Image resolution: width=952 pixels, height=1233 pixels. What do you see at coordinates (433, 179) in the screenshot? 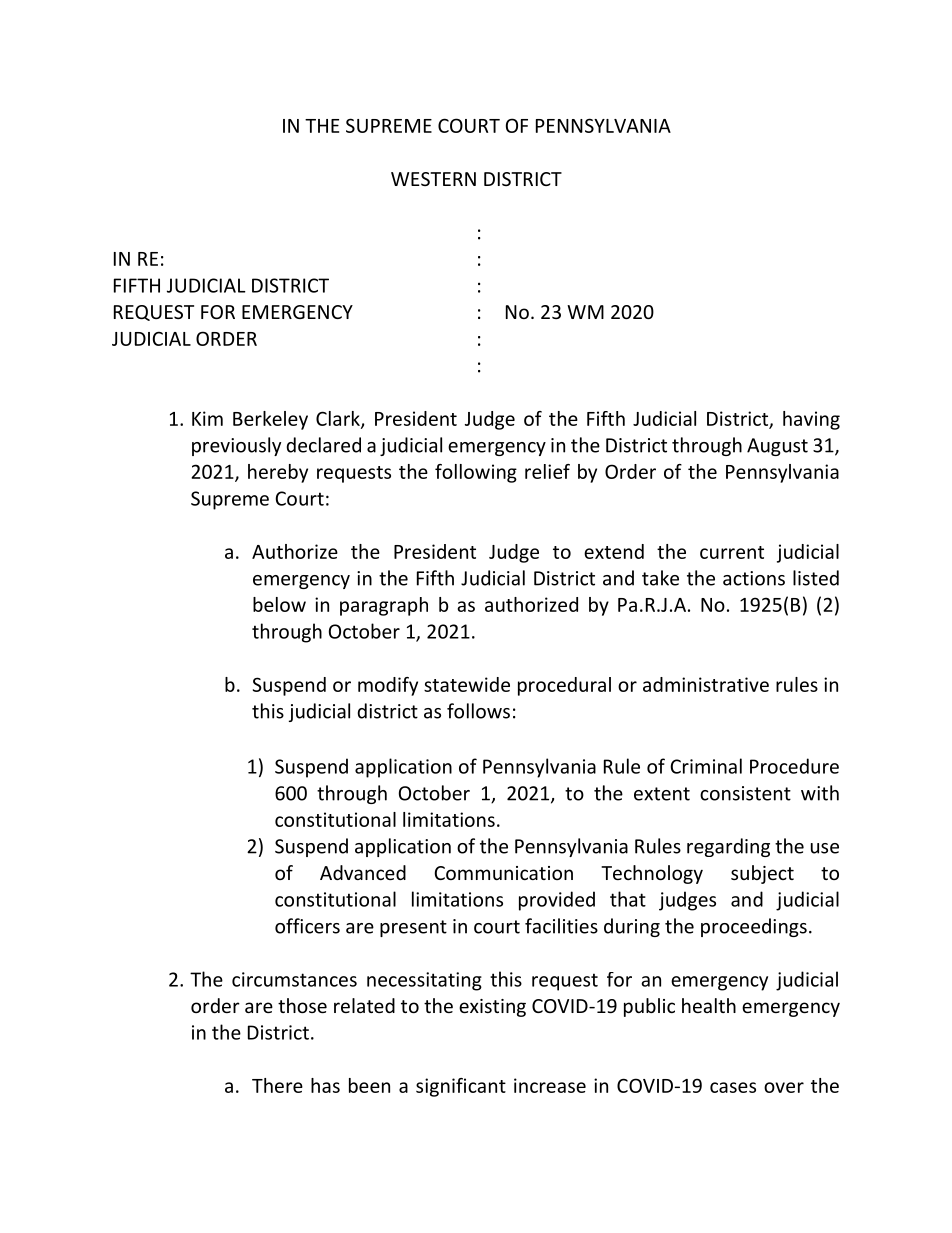
I see `WESTERN` at bounding box center [433, 179].
